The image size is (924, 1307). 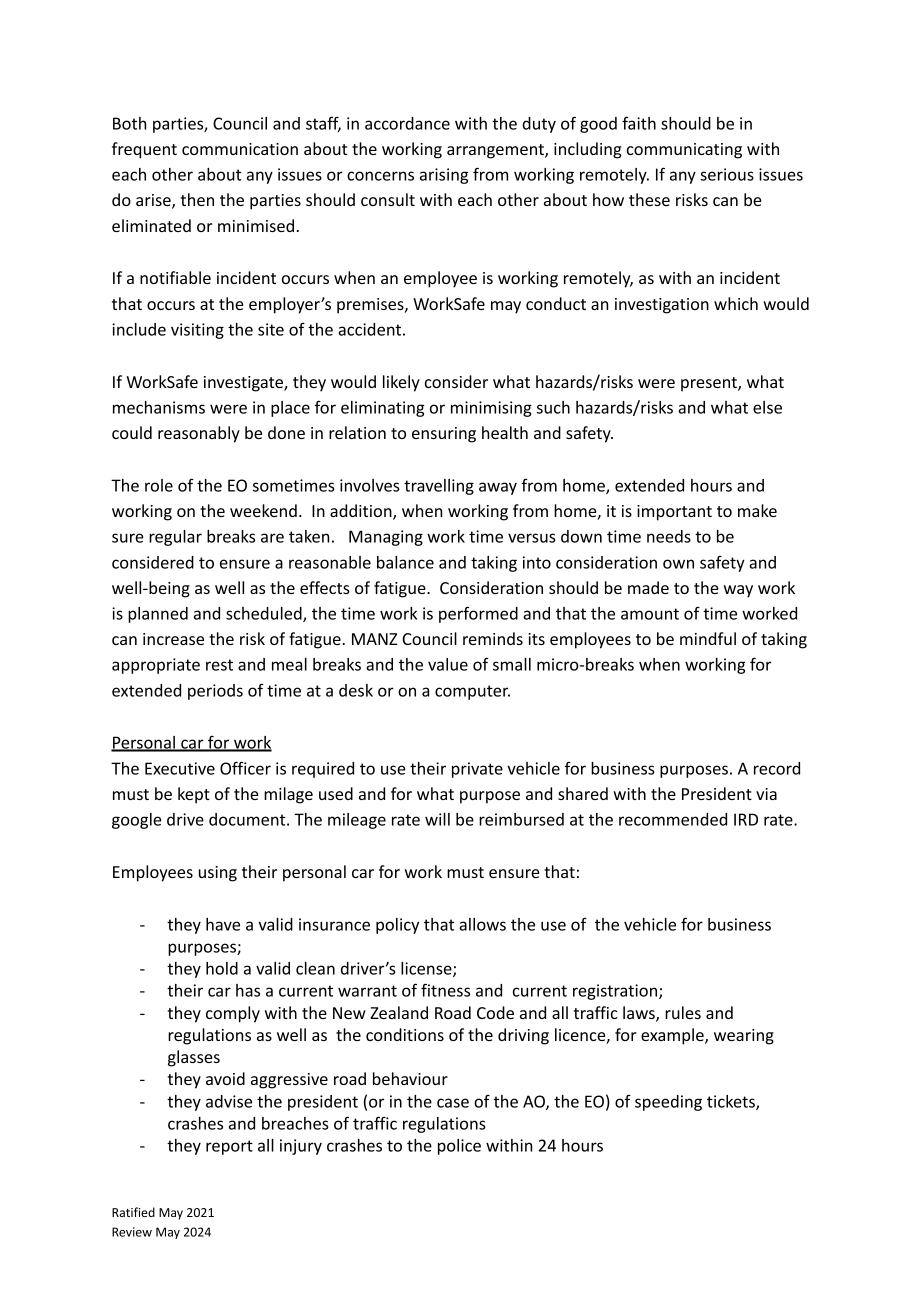 I want to click on important, so click(x=674, y=513).
